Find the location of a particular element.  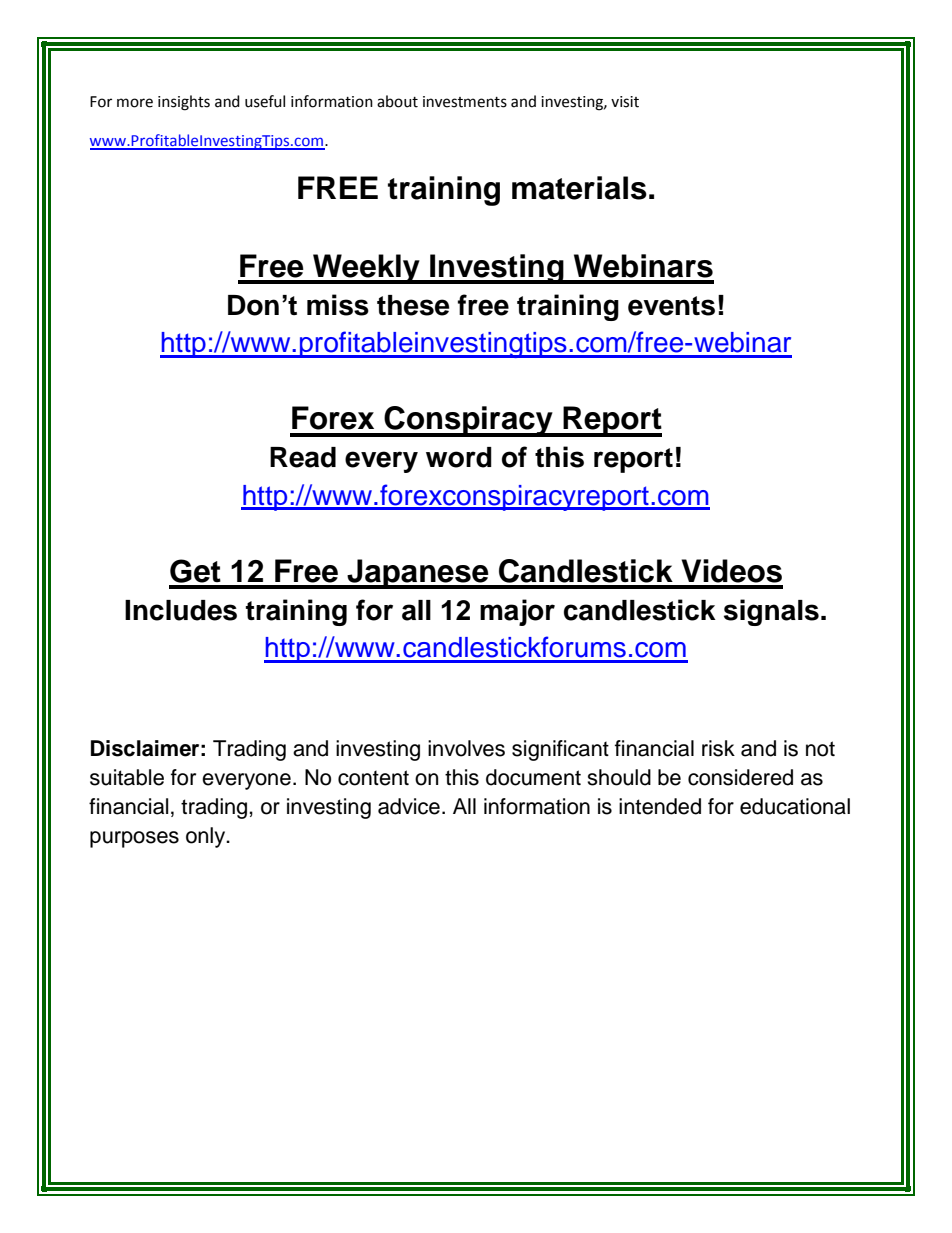

signals is located at coordinates (771, 612).
